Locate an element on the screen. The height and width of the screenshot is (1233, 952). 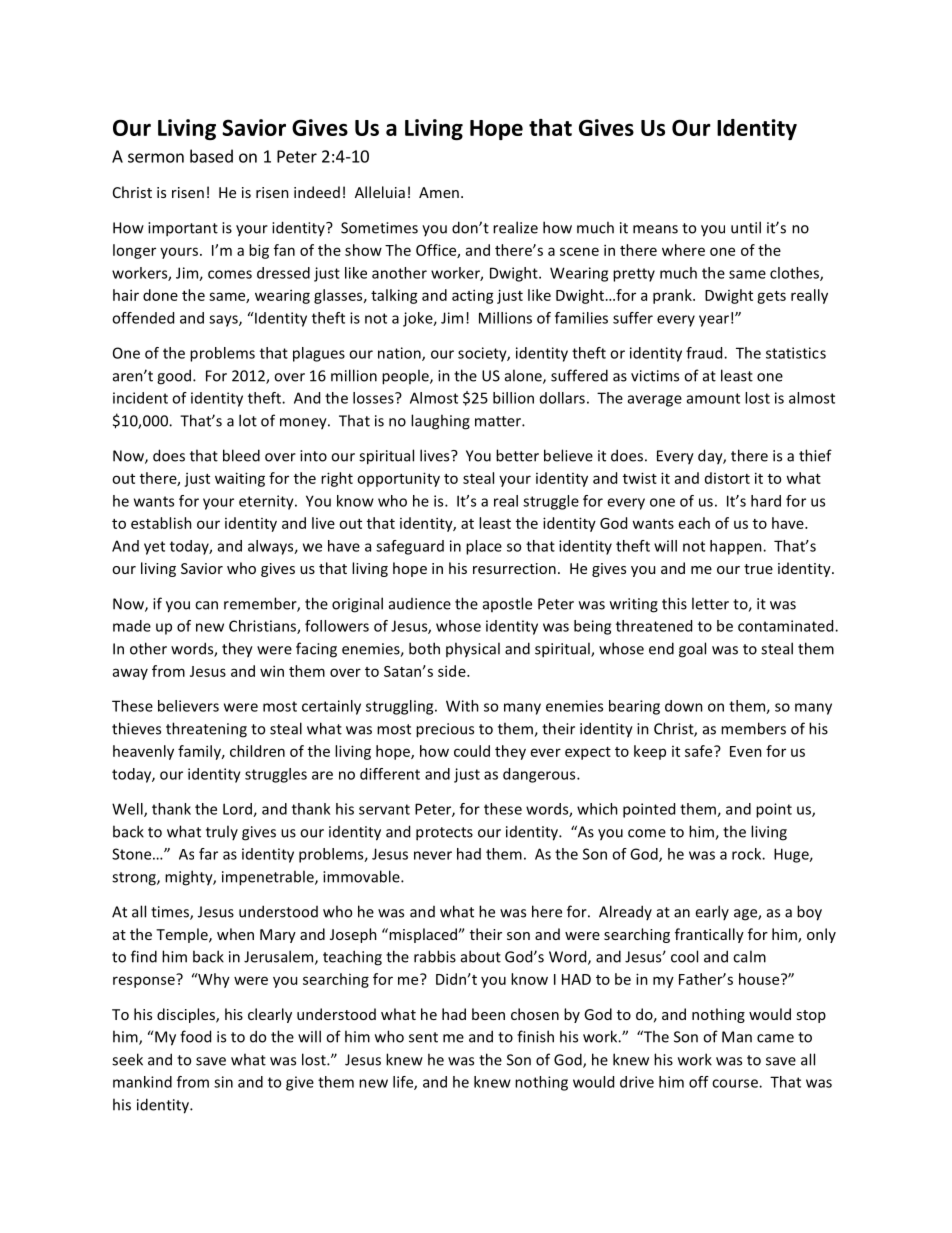
protects is located at coordinates (444, 834).
